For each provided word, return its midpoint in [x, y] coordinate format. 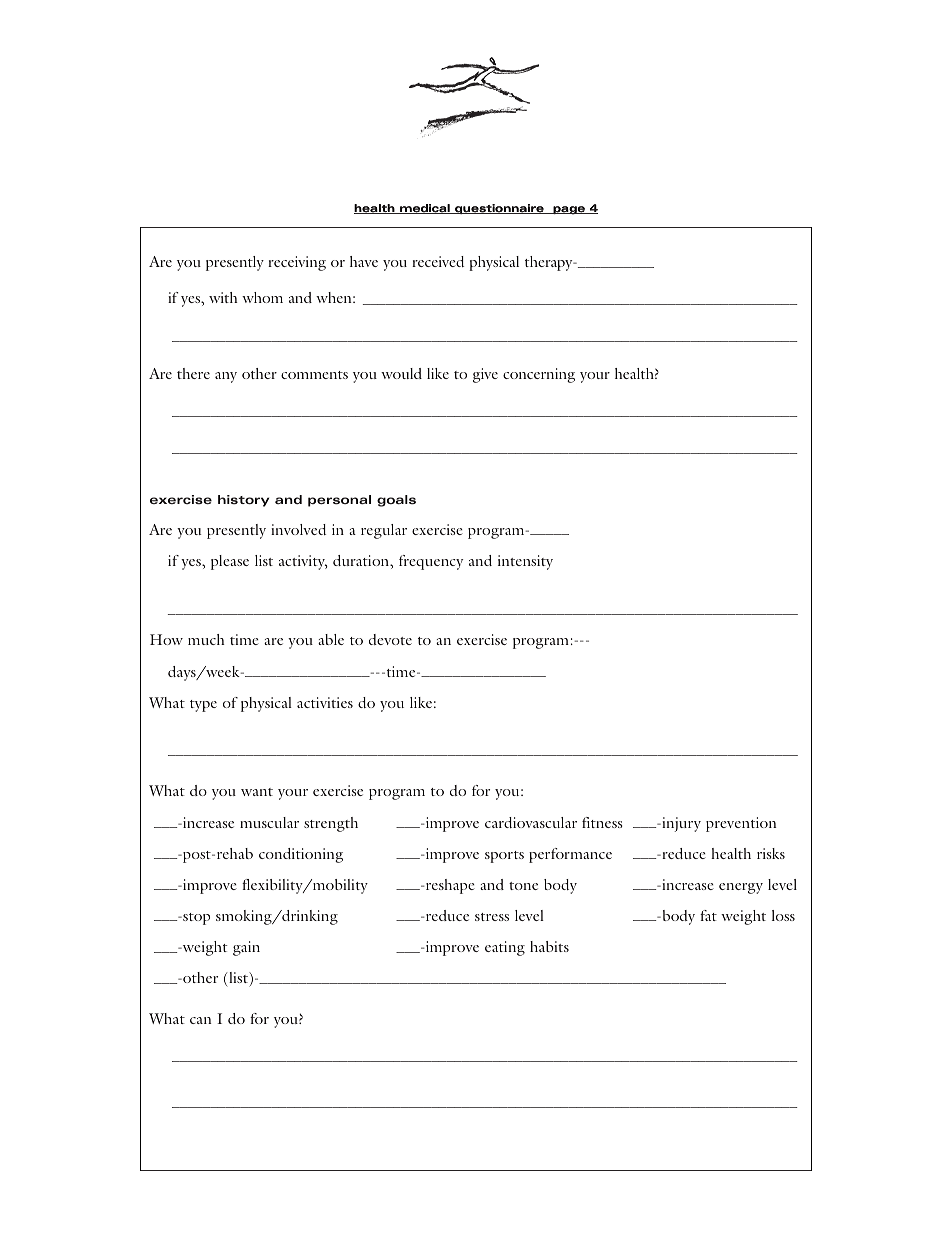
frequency [431, 562]
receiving [297, 263]
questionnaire [499, 209]
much [206, 639]
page [569, 210]
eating [505, 948]
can [201, 1020]
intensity [525, 562]
